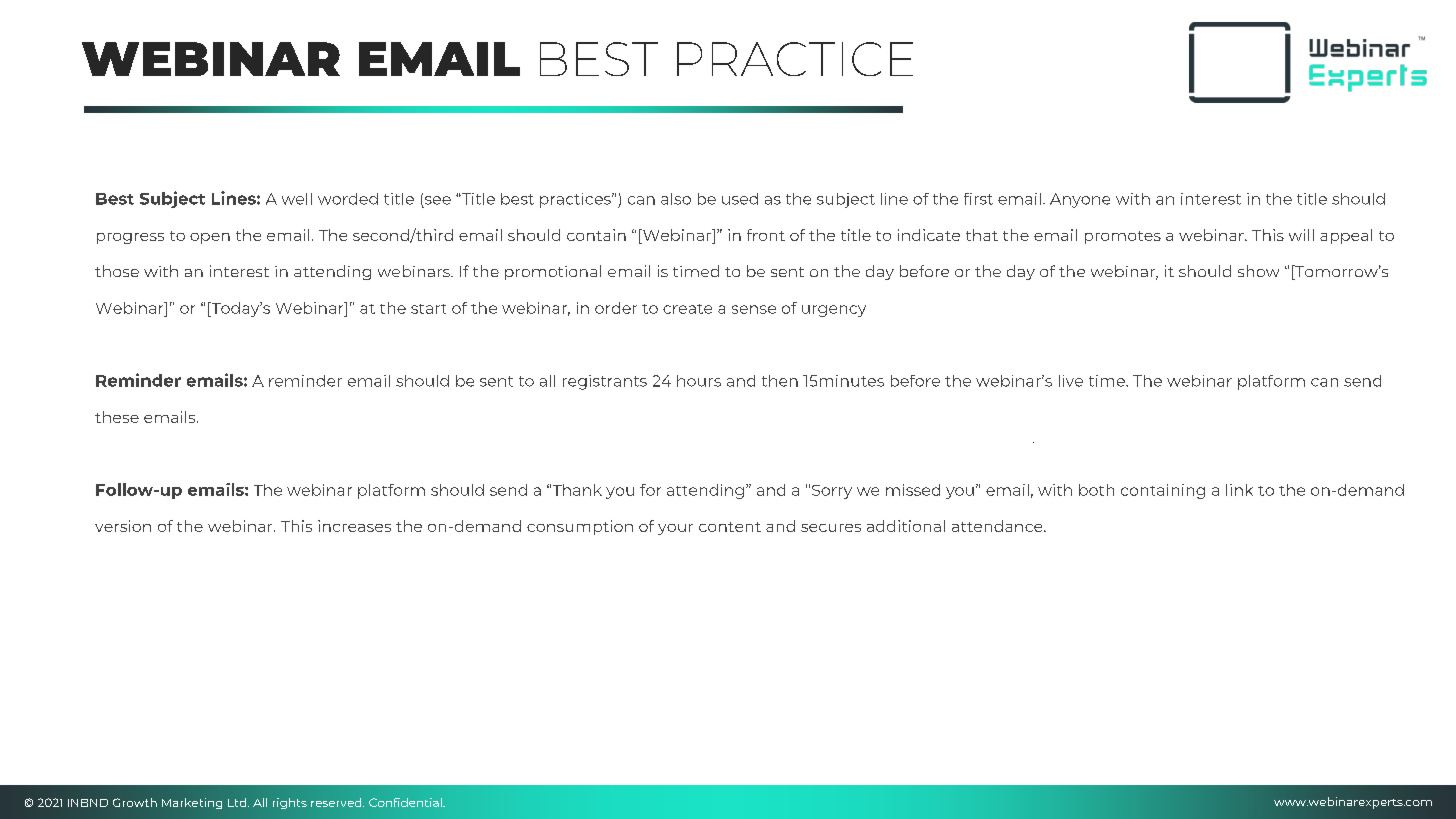 The height and width of the image is (819, 1456). Describe the element at coordinates (406, 802) in the image. I see `Confidential` at that location.
